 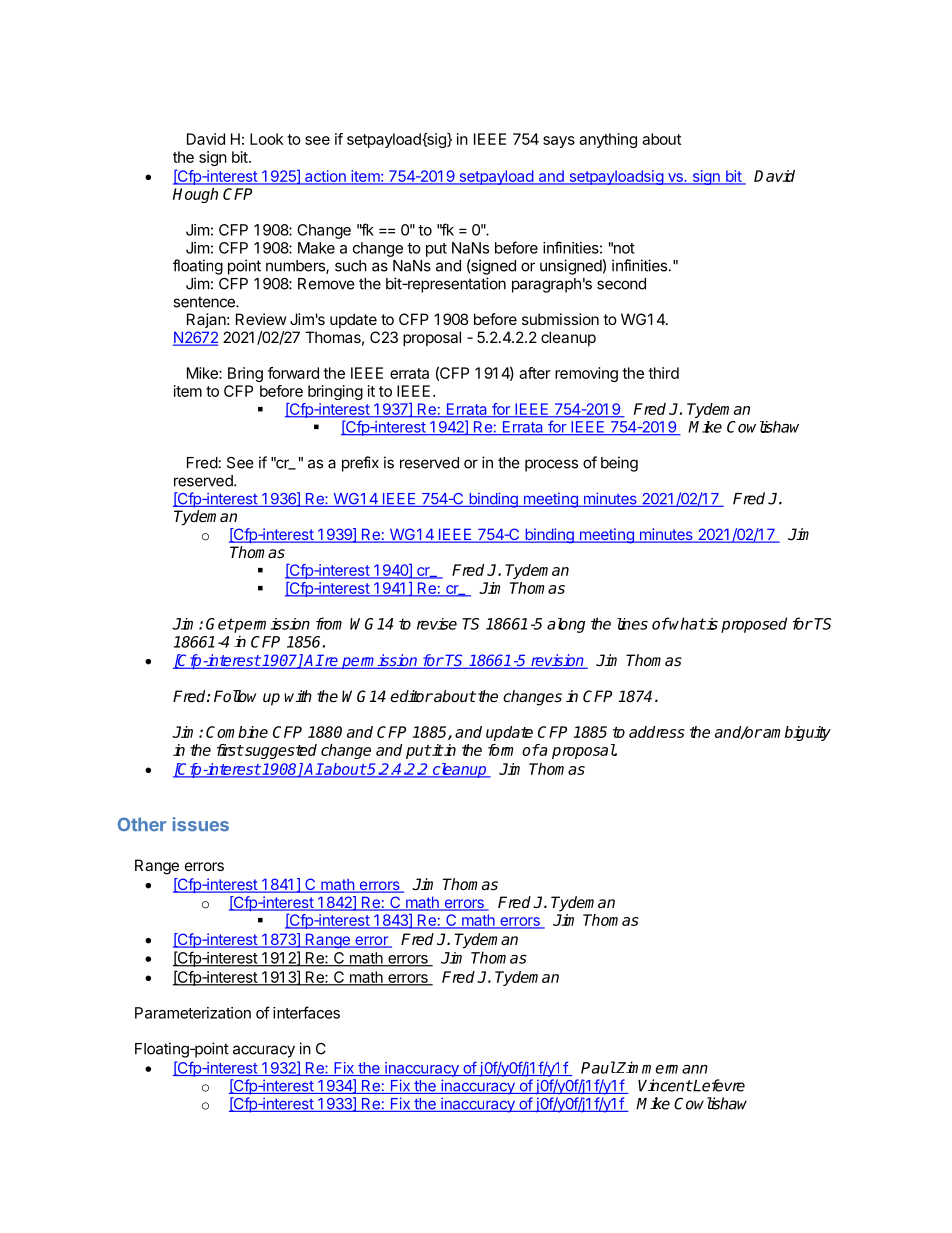 What do you see at coordinates (535, 373) in the document?
I see `after` at bounding box center [535, 373].
